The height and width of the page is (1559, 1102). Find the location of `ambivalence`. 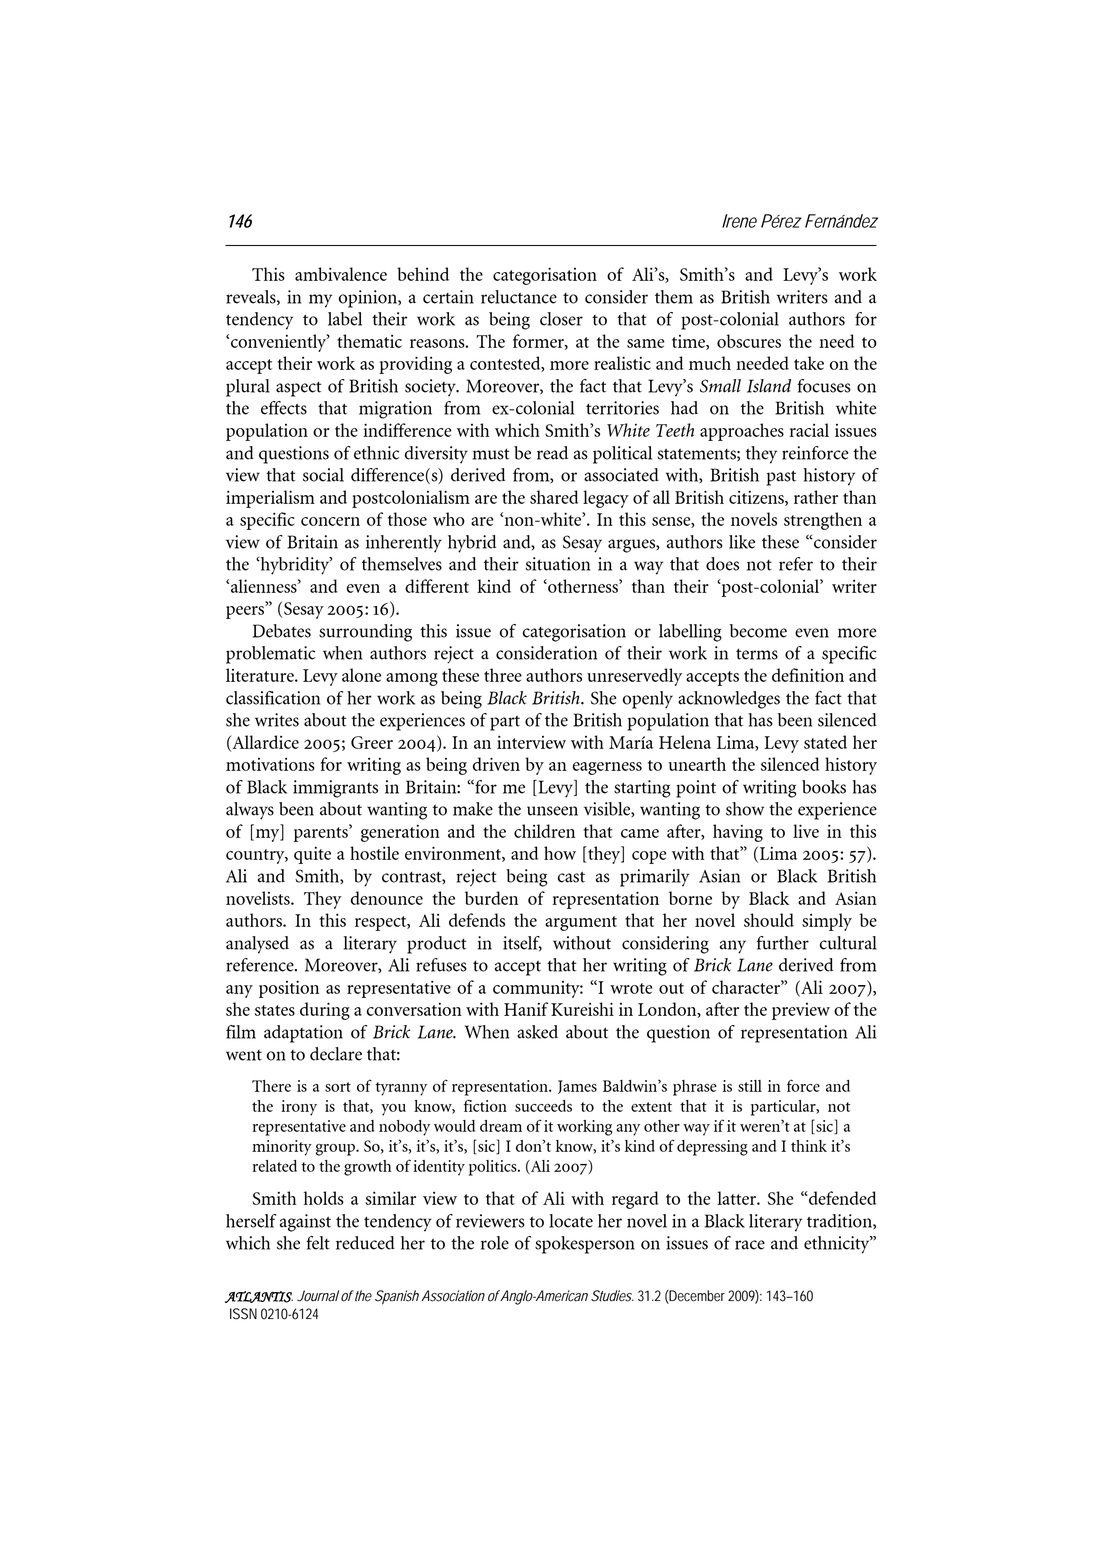

ambivalence is located at coordinates (341, 274).
